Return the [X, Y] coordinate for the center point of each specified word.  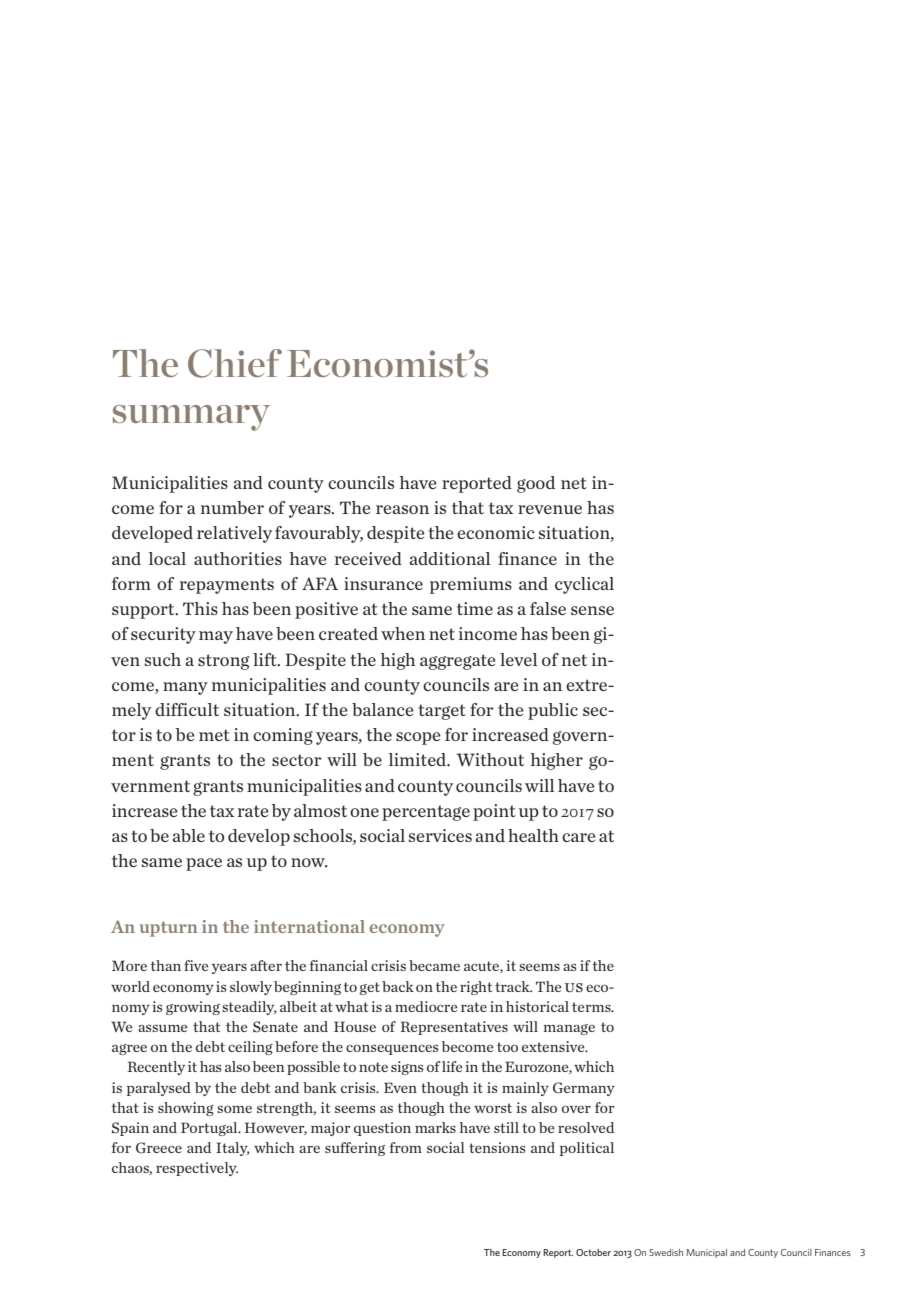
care [579, 837]
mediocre [426, 1006]
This [200, 608]
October [593, 1252]
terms [592, 1007]
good [536, 484]
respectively [197, 1169]
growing [193, 1008]
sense [592, 610]
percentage [426, 813]
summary [191, 418]
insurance [383, 583]
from [406, 1147]
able [189, 835]
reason [402, 509]
